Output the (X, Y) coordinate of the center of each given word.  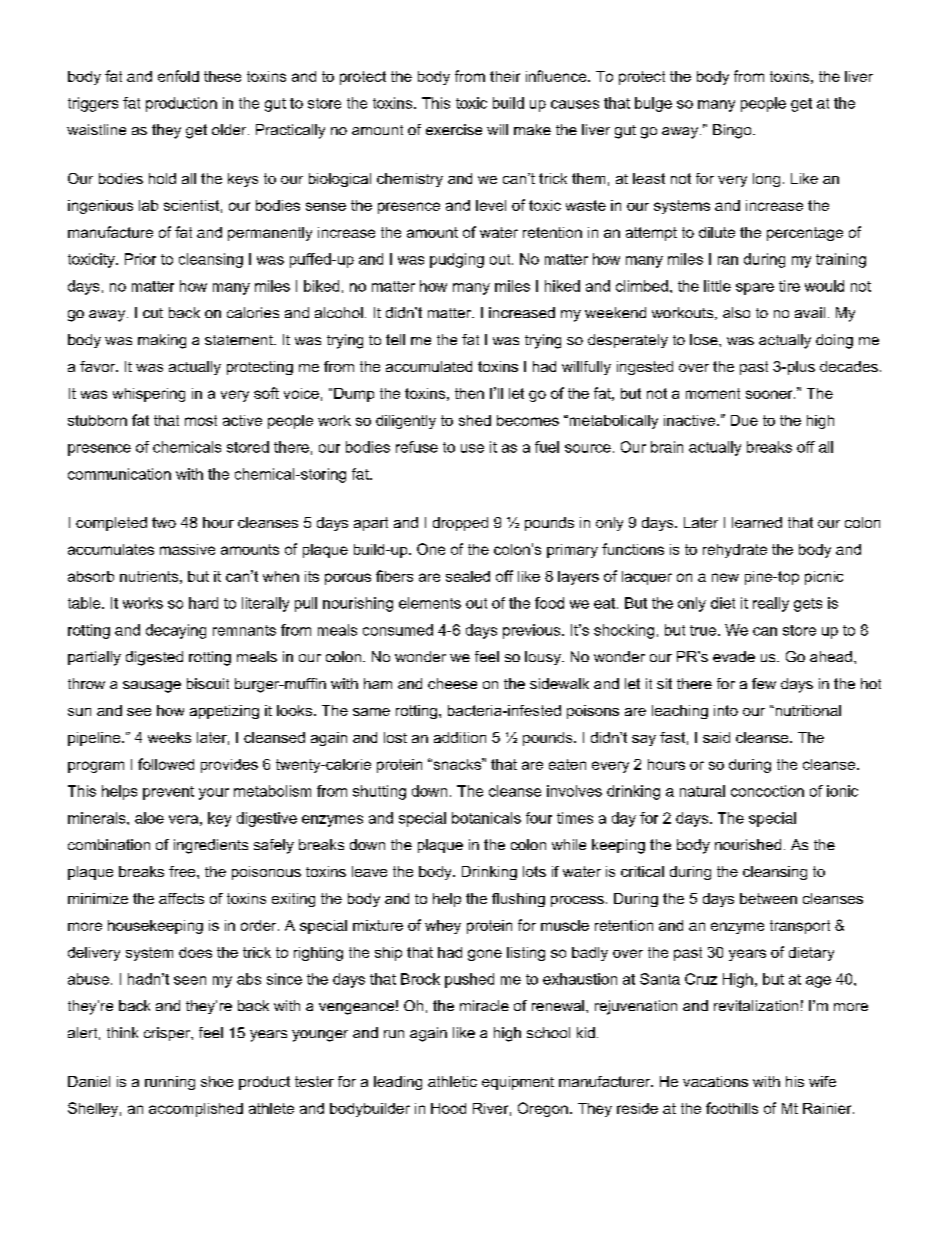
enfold (178, 76)
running (170, 1083)
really (771, 604)
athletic (452, 1081)
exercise (454, 129)
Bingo (733, 131)
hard (203, 603)
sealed (468, 576)
